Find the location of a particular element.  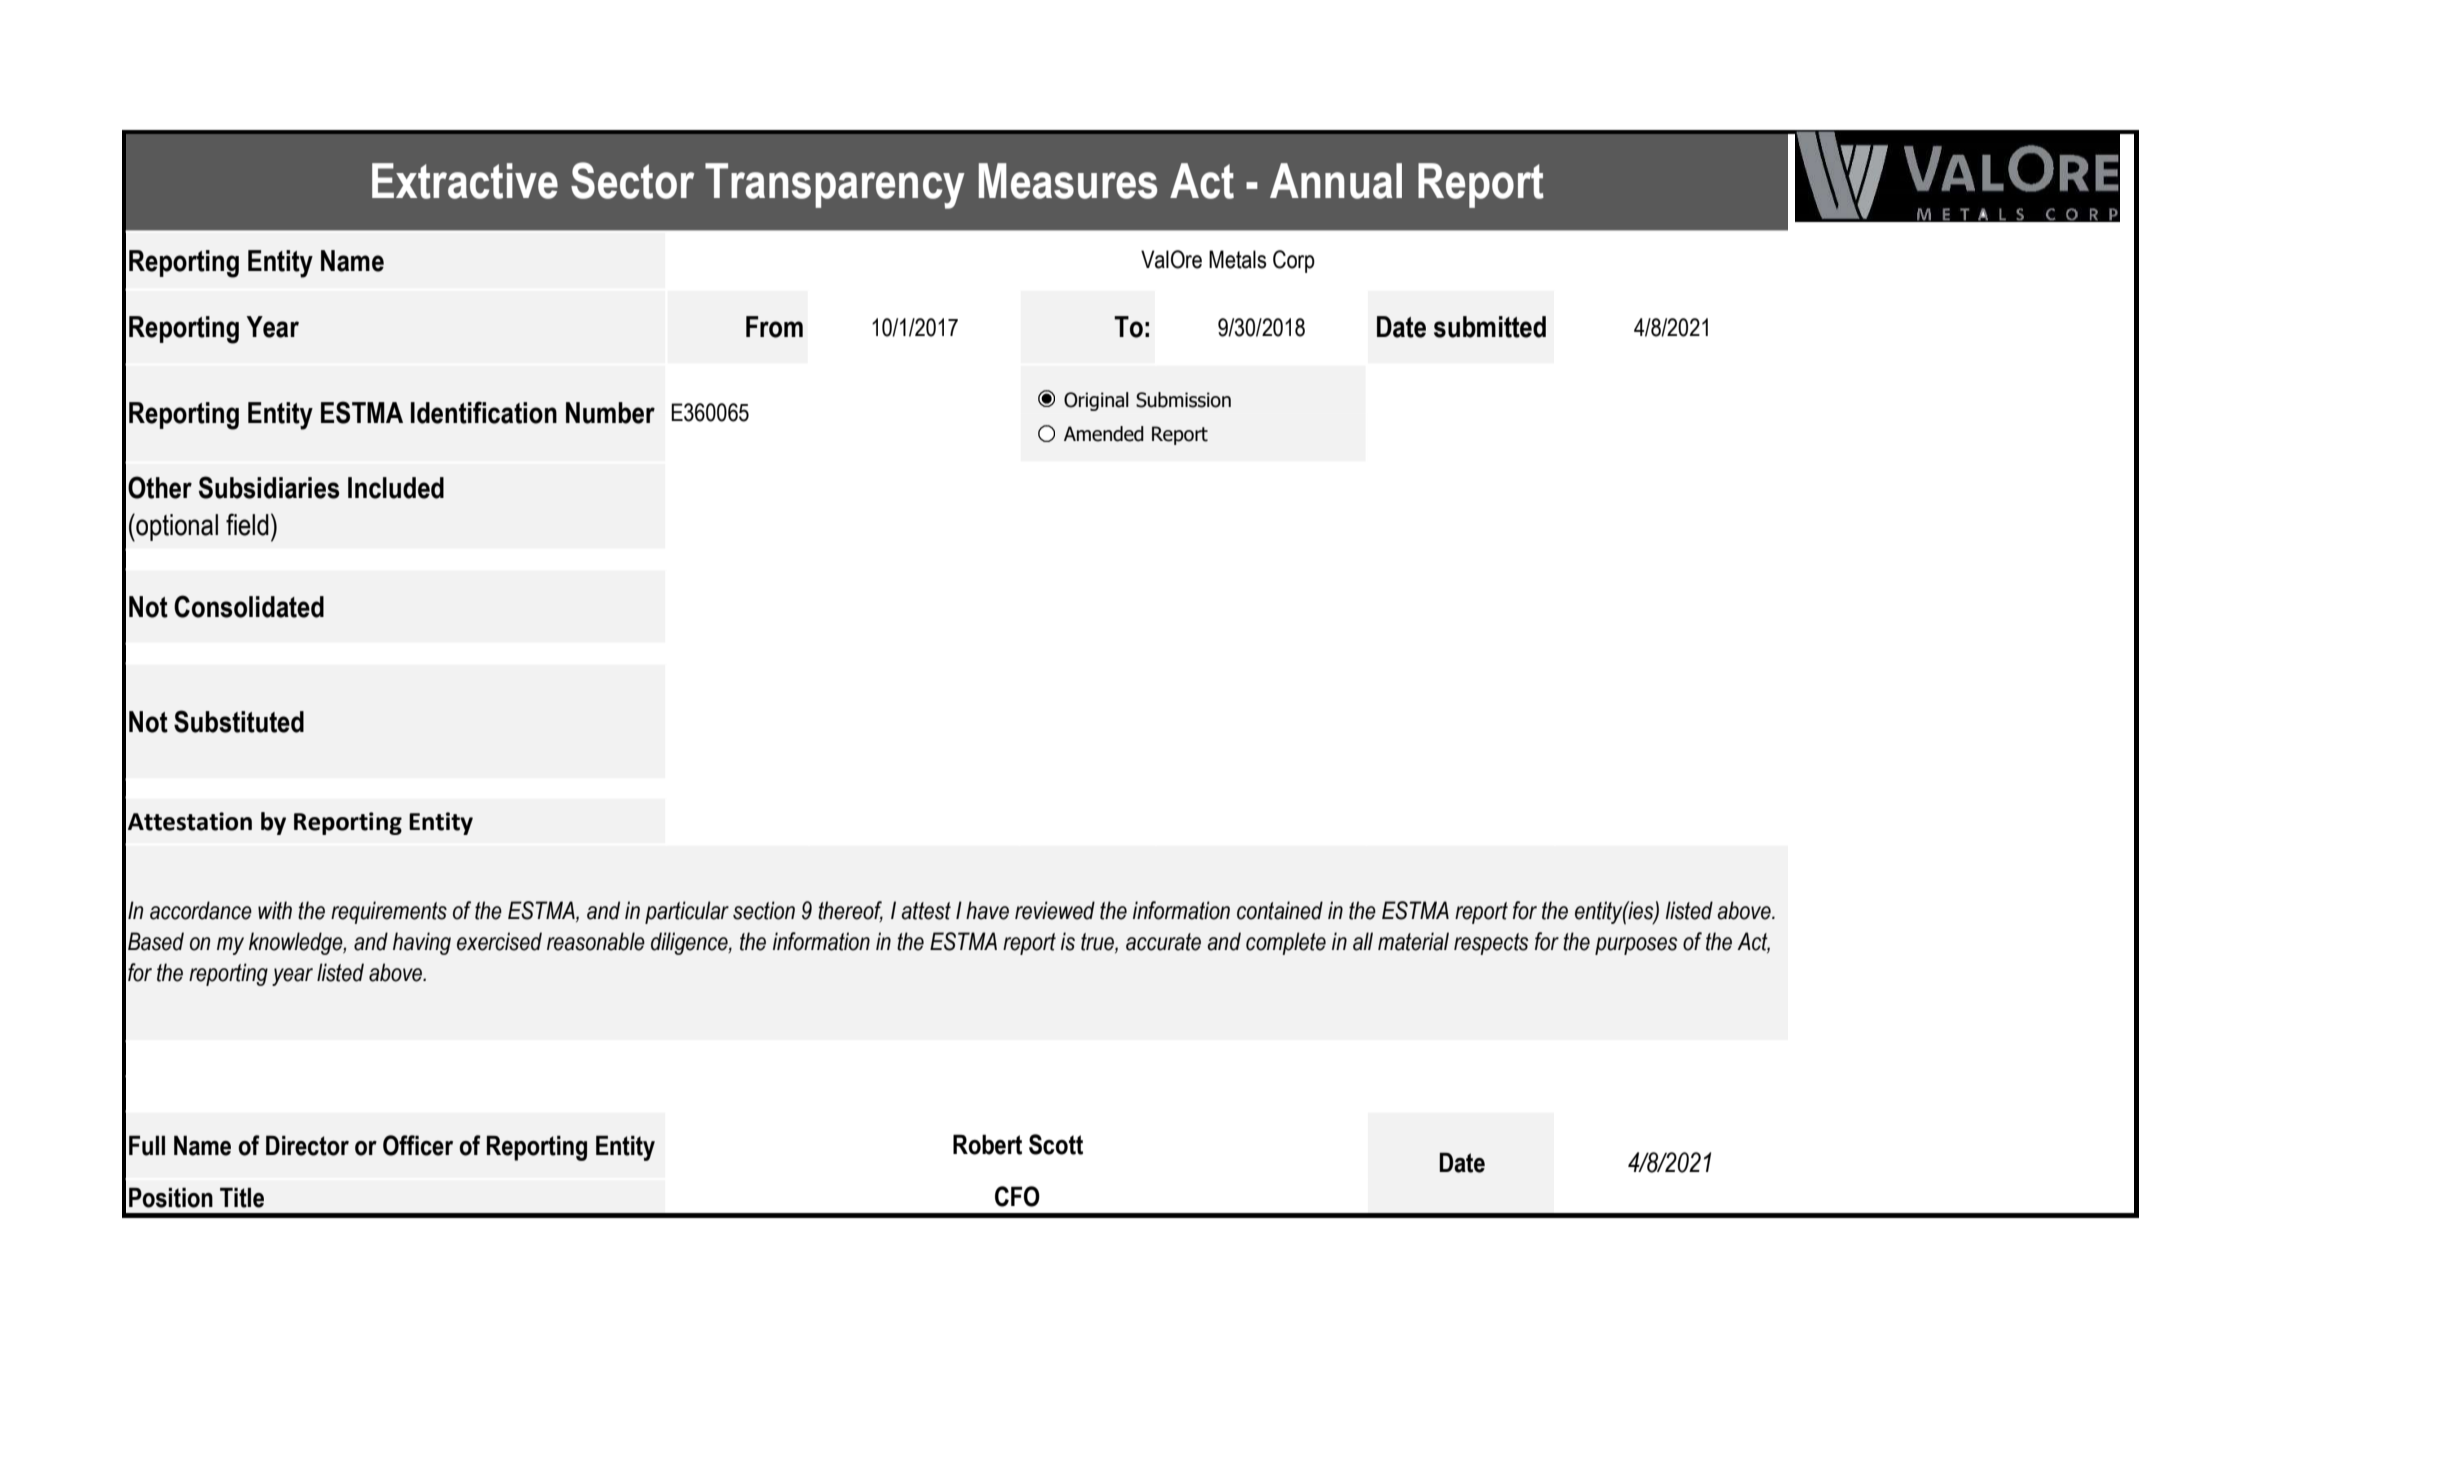

thereof is located at coordinates (850, 911).
